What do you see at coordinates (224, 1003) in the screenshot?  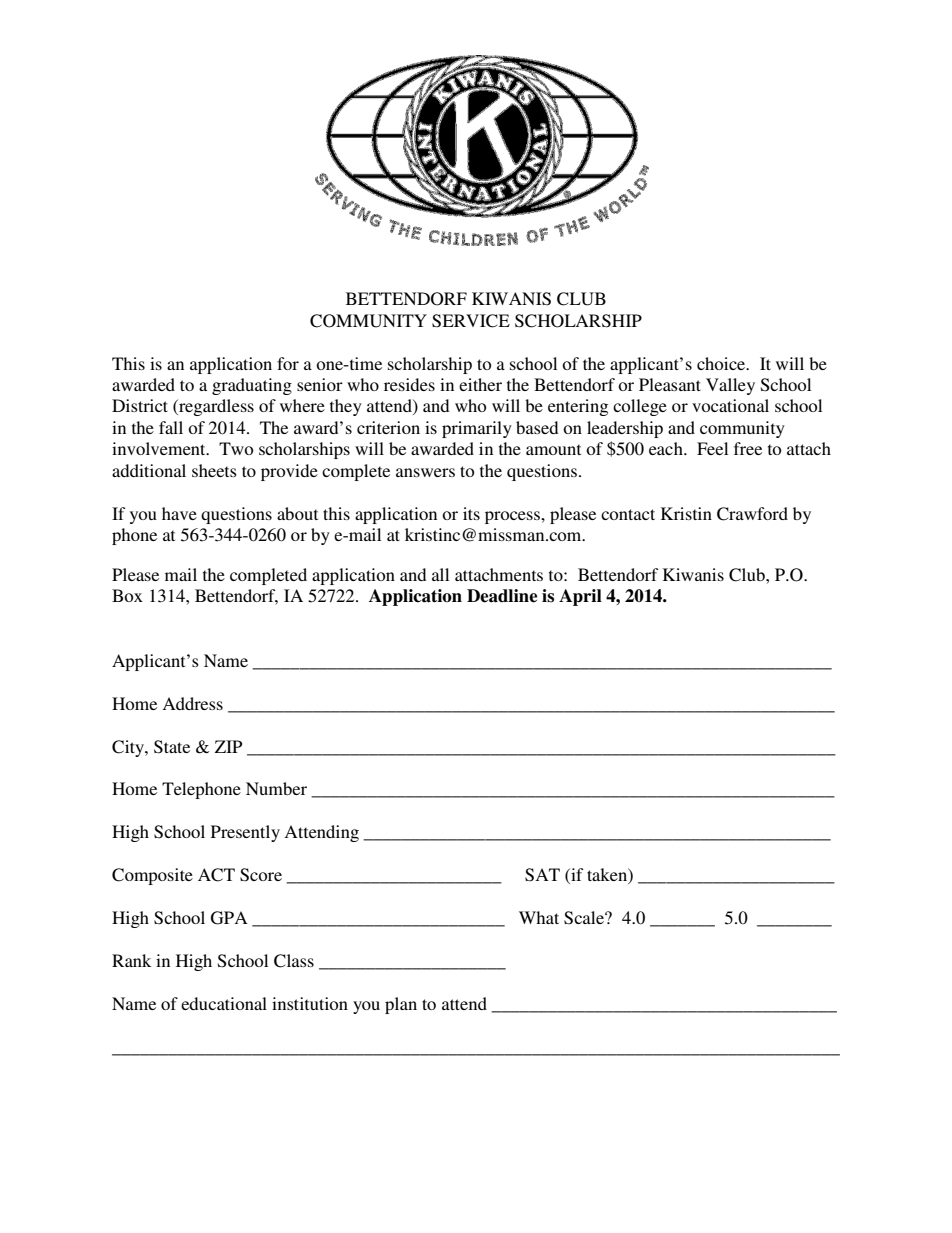 I see `educational` at bounding box center [224, 1003].
